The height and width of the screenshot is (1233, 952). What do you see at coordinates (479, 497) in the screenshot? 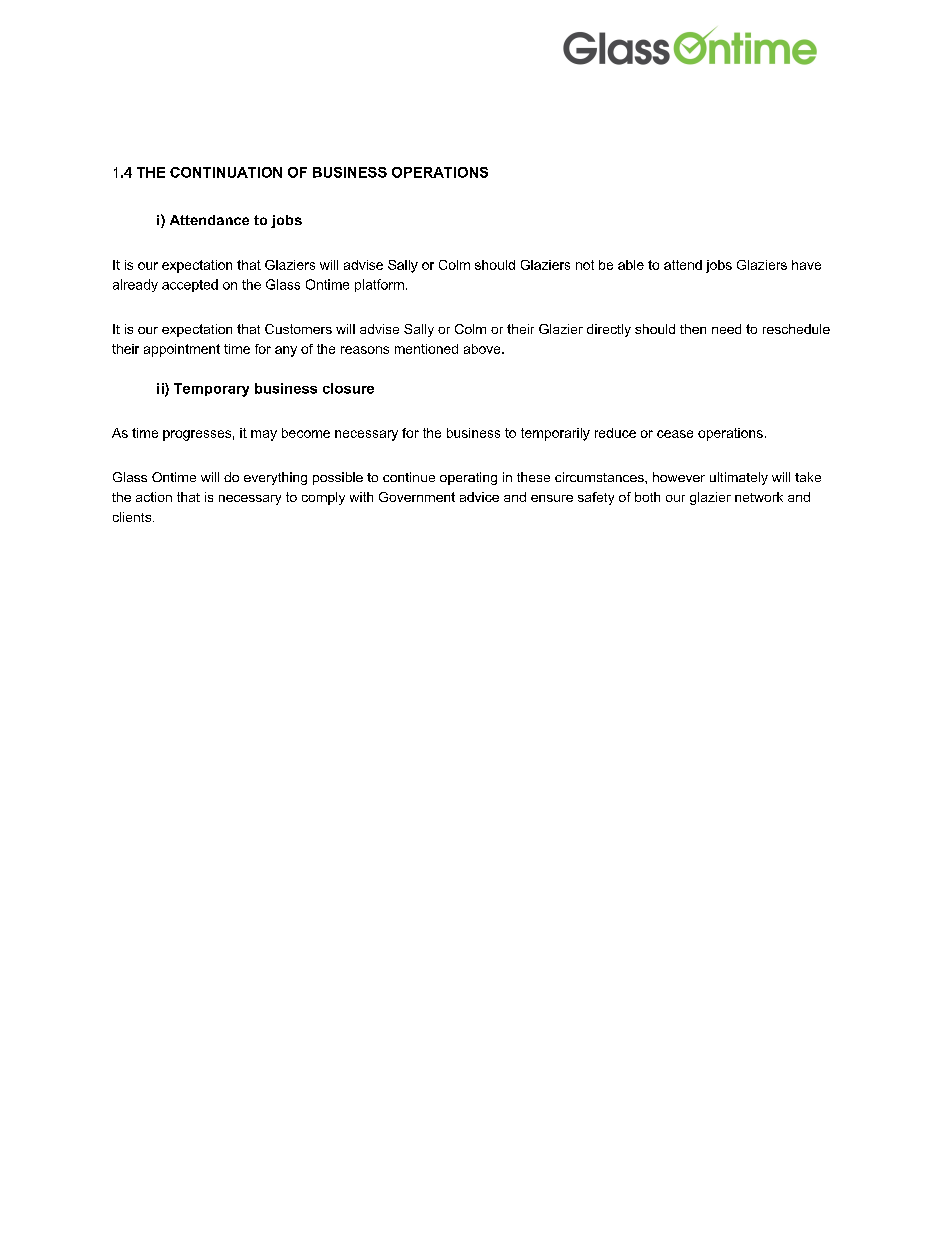
I see `advice` at bounding box center [479, 497].
